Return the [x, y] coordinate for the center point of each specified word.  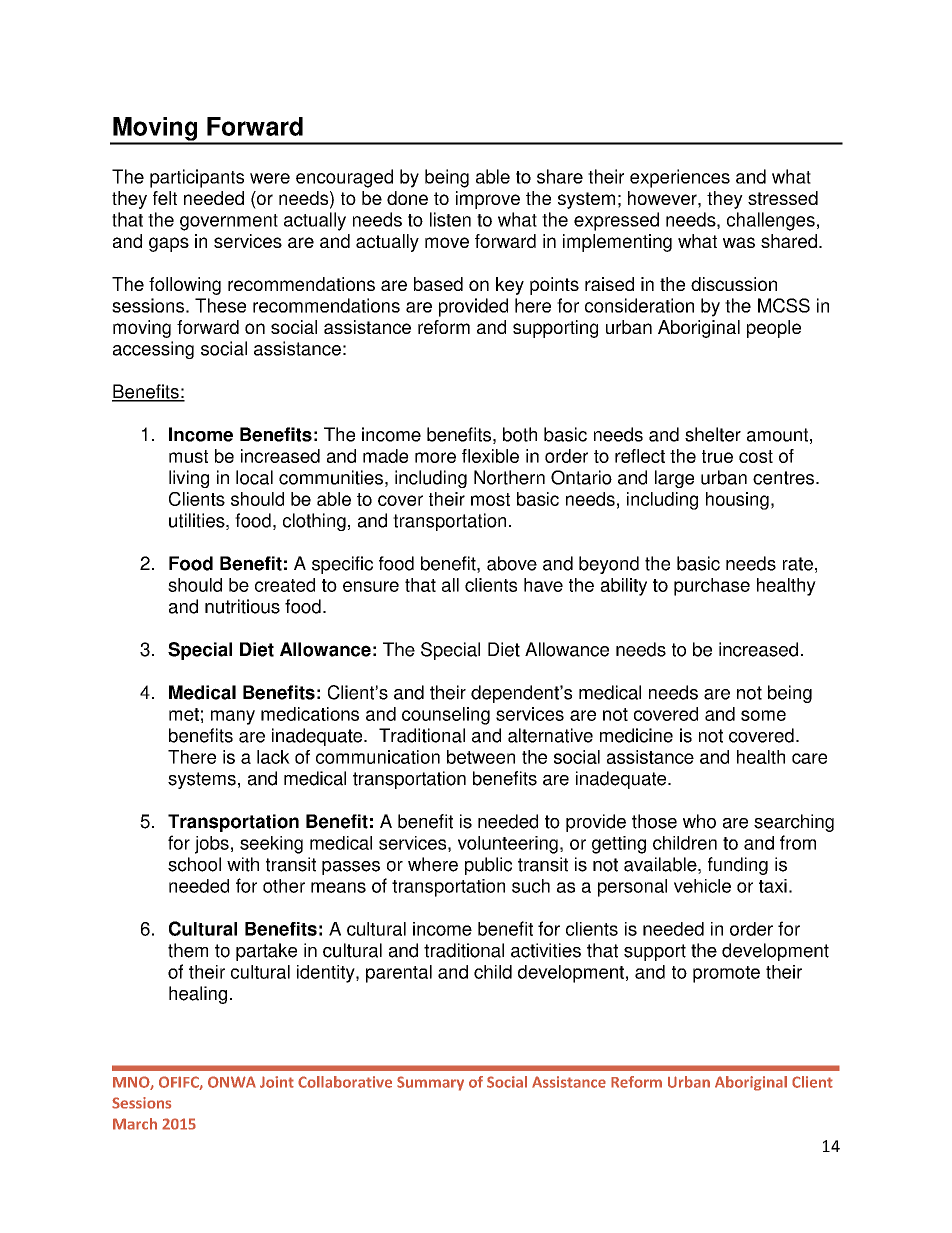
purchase [712, 587]
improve [488, 200]
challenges [771, 221]
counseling [446, 716]
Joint [277, 1082]
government [229, 222]
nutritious [242, 606]
